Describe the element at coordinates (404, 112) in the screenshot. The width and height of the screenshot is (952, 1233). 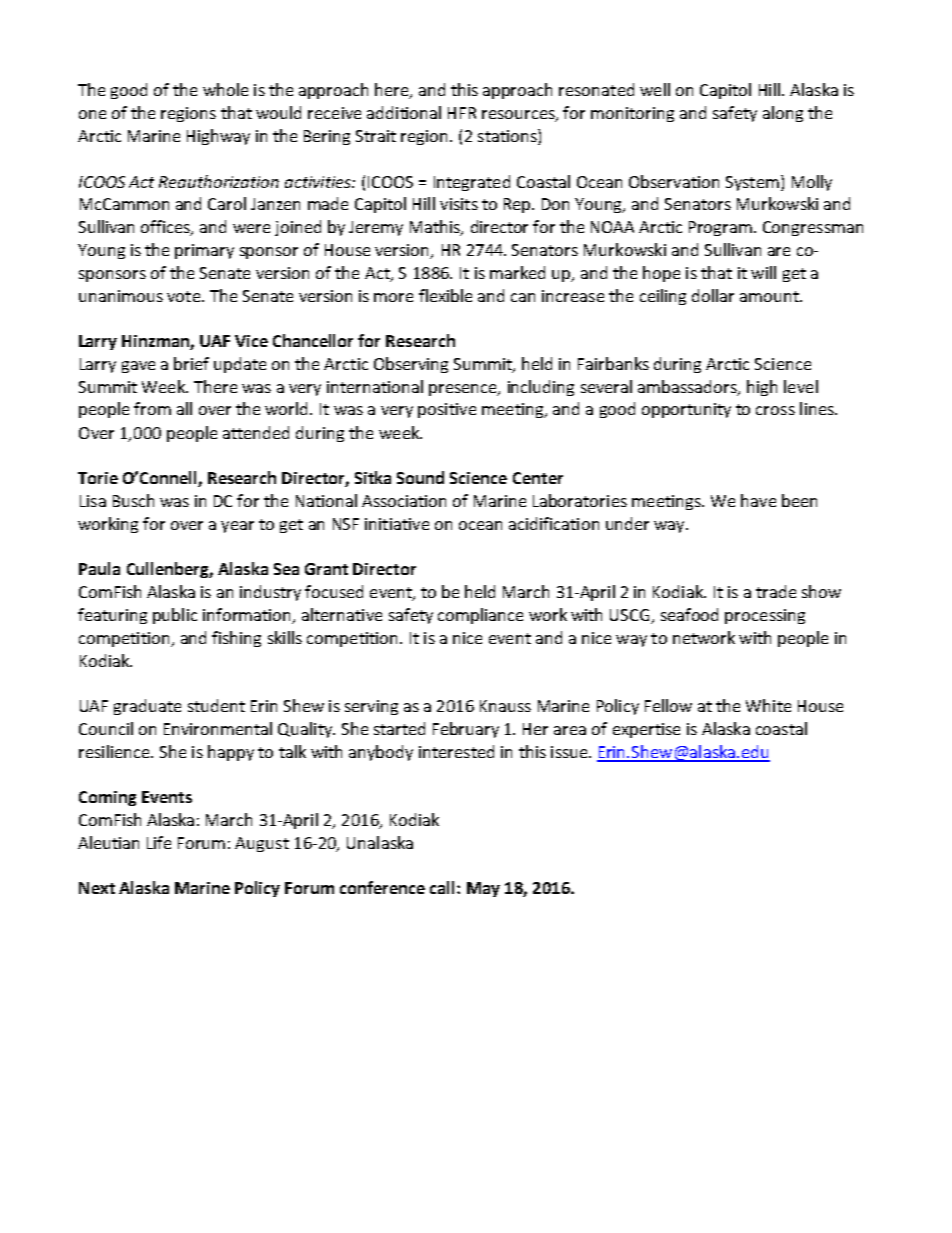
I see `additional` at that location.
